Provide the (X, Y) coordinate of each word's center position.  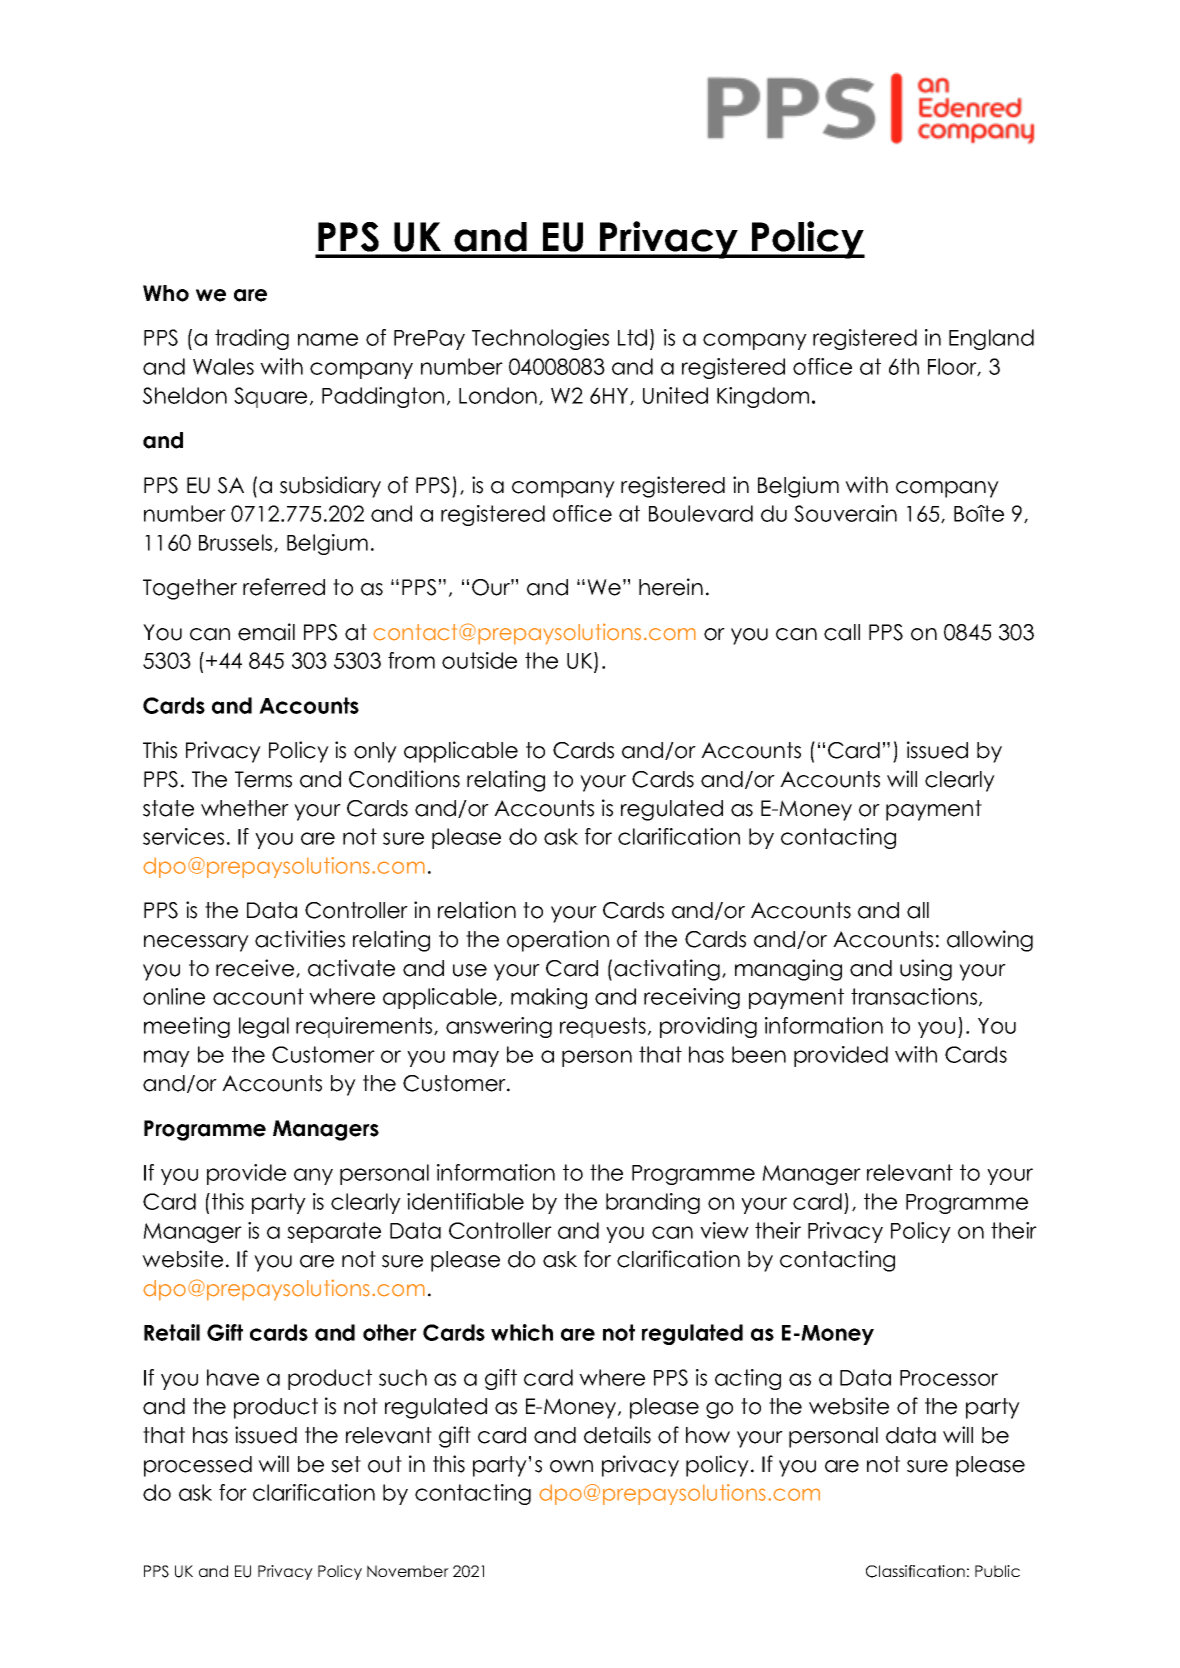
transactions (915, 997)
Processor (949, 1378)
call (842, 632)
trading (252, 339)
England (991, 339)
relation (477, 910)
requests (603, 1027)
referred (284, 587)
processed (198, 1466)
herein (671, 587)
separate (334, 1232)
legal (264, 1027)
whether (245, 808)
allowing (990, 941)
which (522, 1332)
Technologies (540, 339)
